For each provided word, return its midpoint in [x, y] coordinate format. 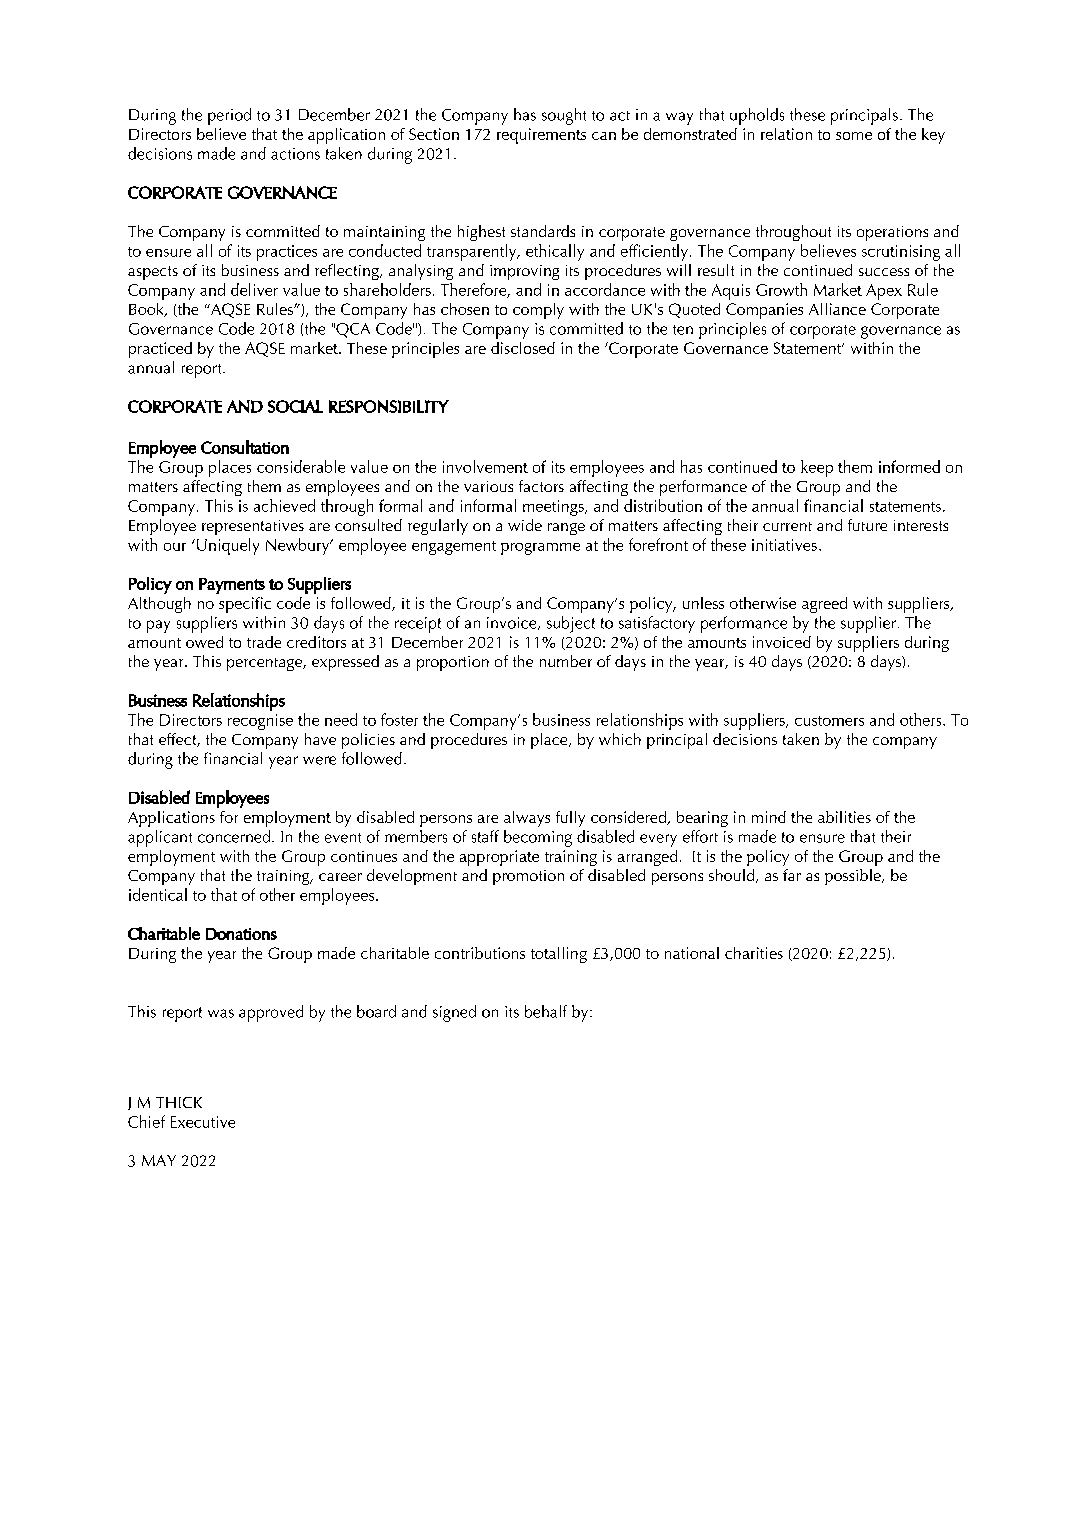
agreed [824, 605]
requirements [541, 136]
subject [571, 624]
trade [264, 642]
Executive [203, 1122]
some [854, 136]
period [229, 116]
